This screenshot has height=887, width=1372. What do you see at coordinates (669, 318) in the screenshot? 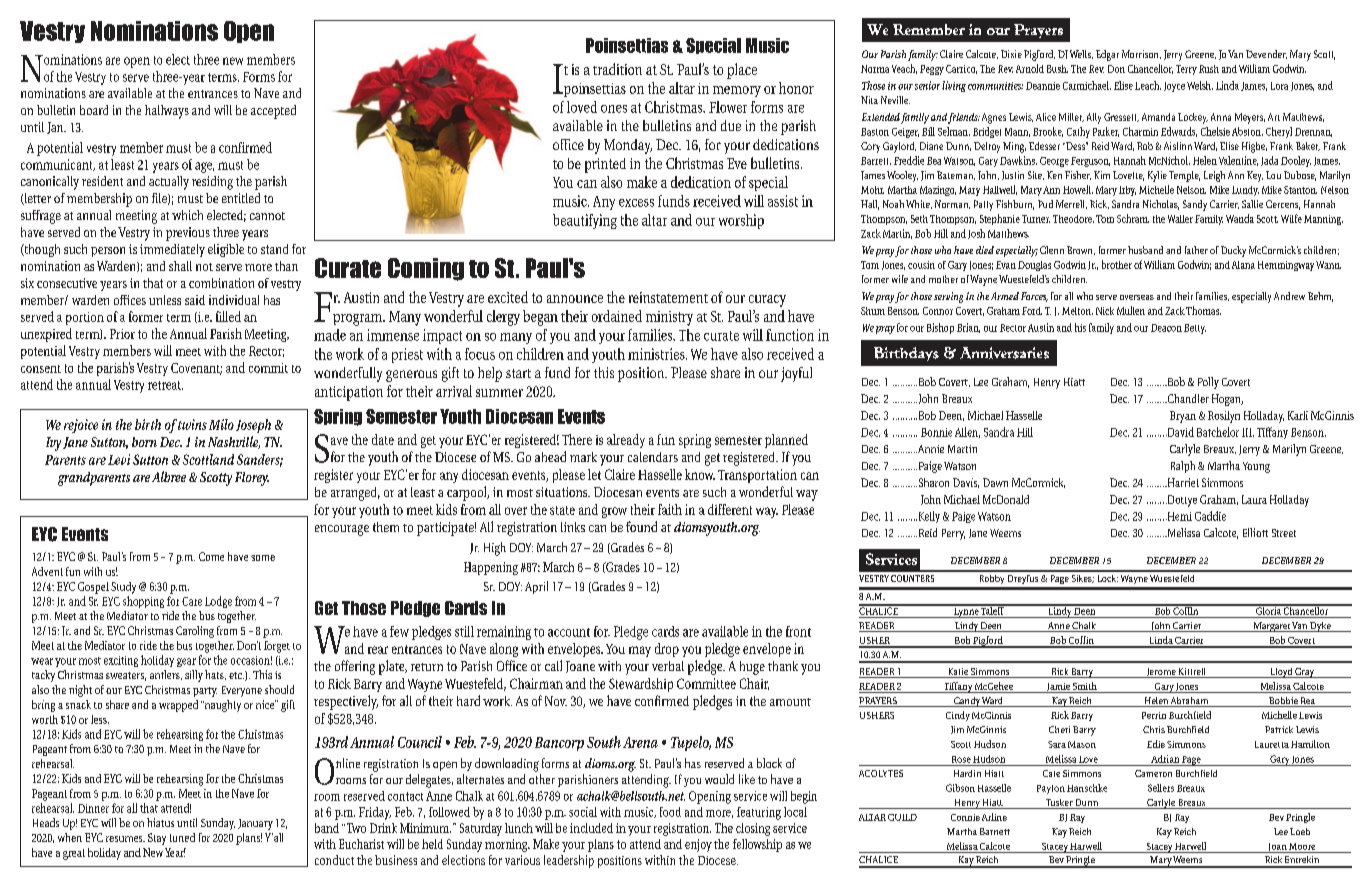
I see `ministry` at bounding box center [669, 318].
